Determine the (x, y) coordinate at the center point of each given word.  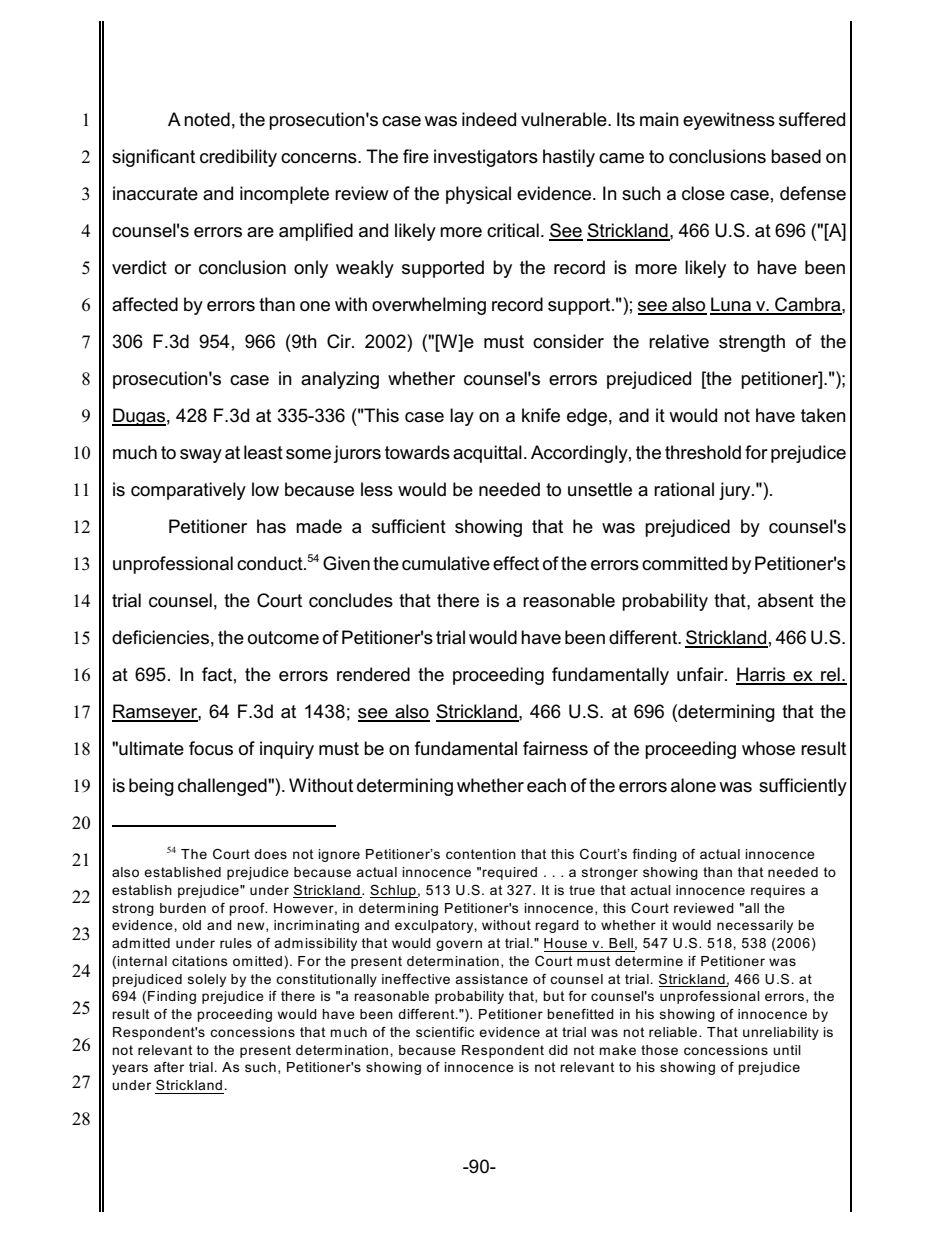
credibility (238, 158)
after (169, 1067)
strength (752, 343)
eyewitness (729, 121)
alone (693, 785)
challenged (223, 787)
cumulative (446, 563)
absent (786, 600)
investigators (486, 158)
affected (145, 304)
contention (481, 854)
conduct (271, 563)
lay (462, 417)
